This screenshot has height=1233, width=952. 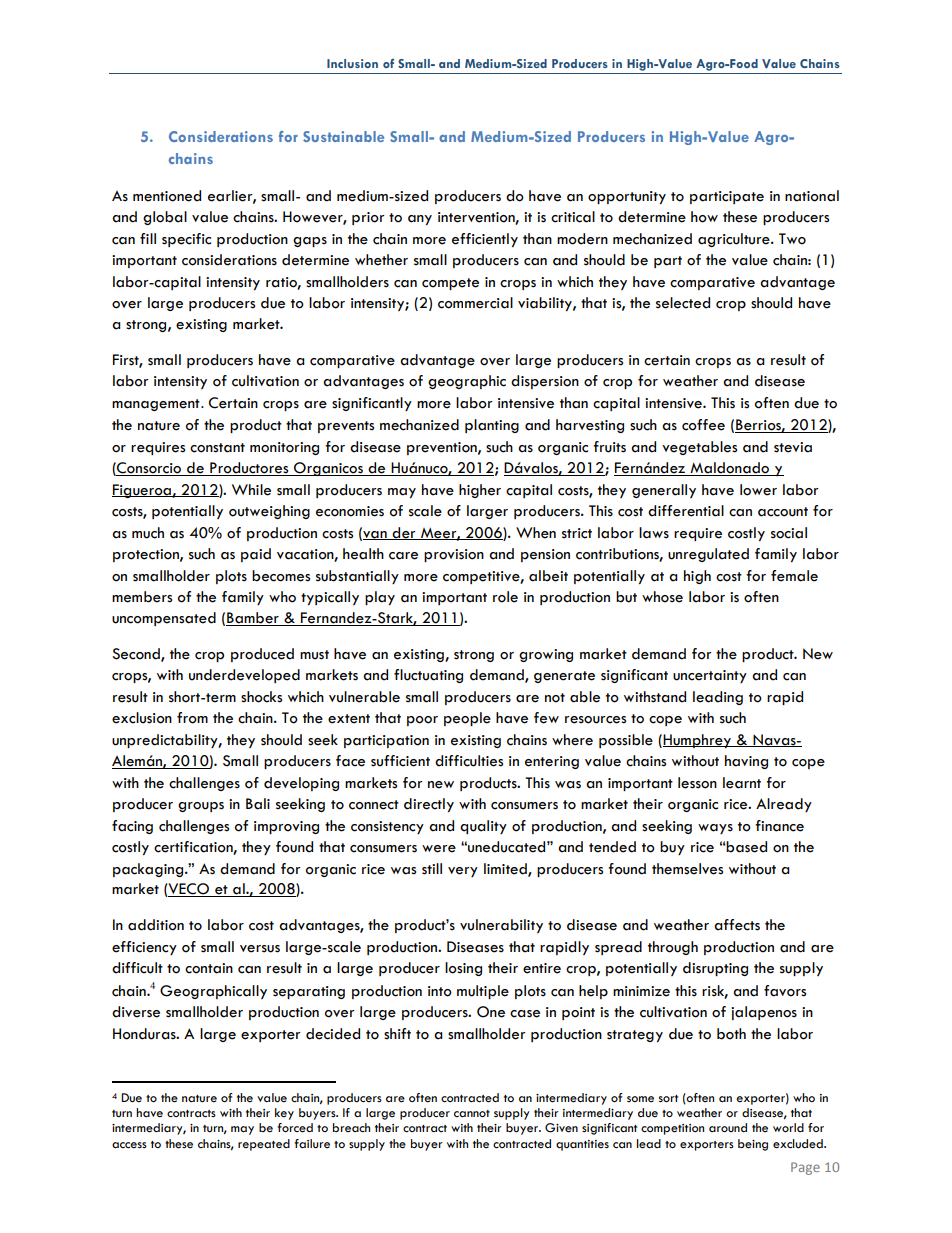 I want to click on vulnerability, so click(x=501, y=926).
